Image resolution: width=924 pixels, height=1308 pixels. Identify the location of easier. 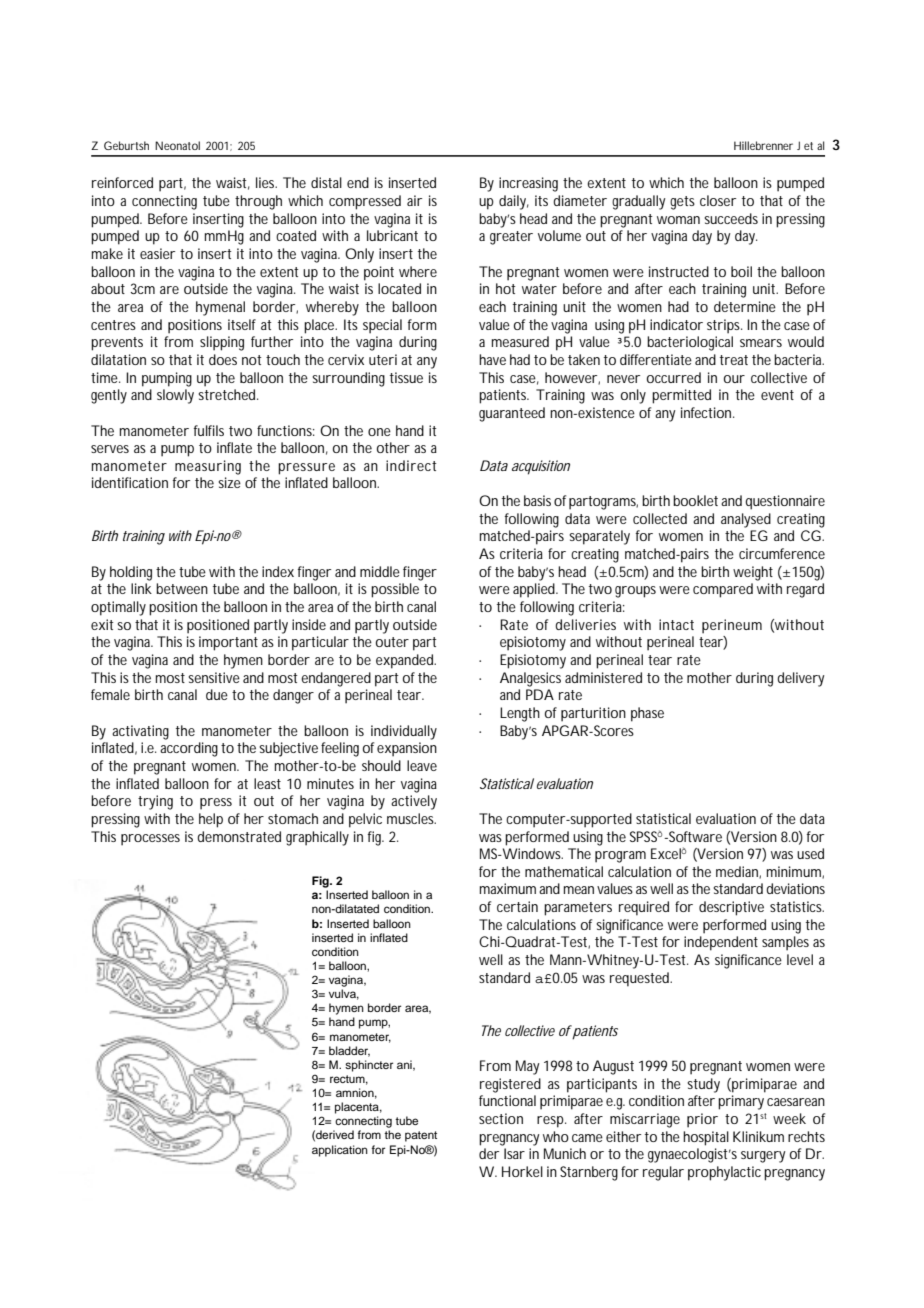
(157, 253).
